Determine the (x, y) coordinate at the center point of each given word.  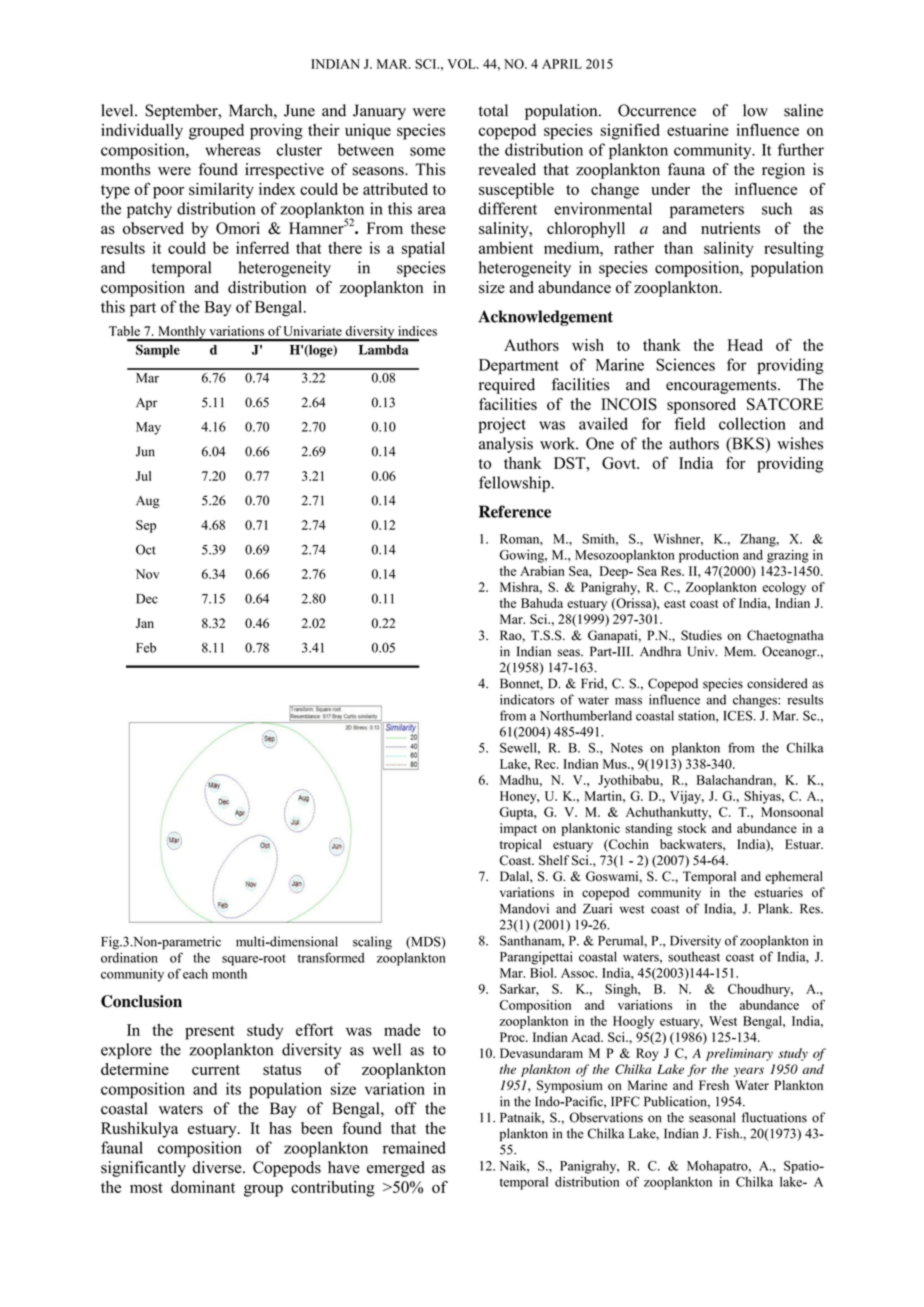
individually (142, 132)
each (195, 974)
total (493, 110)
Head (745, 345)
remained (414, 1147)
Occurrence (657, 110)
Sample (158, 351)
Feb (146, 647)
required (507, 386)
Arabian (542, 571)
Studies (701, 635)
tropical (521, 845)
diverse (218, 1167)
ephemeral (794, 877)
